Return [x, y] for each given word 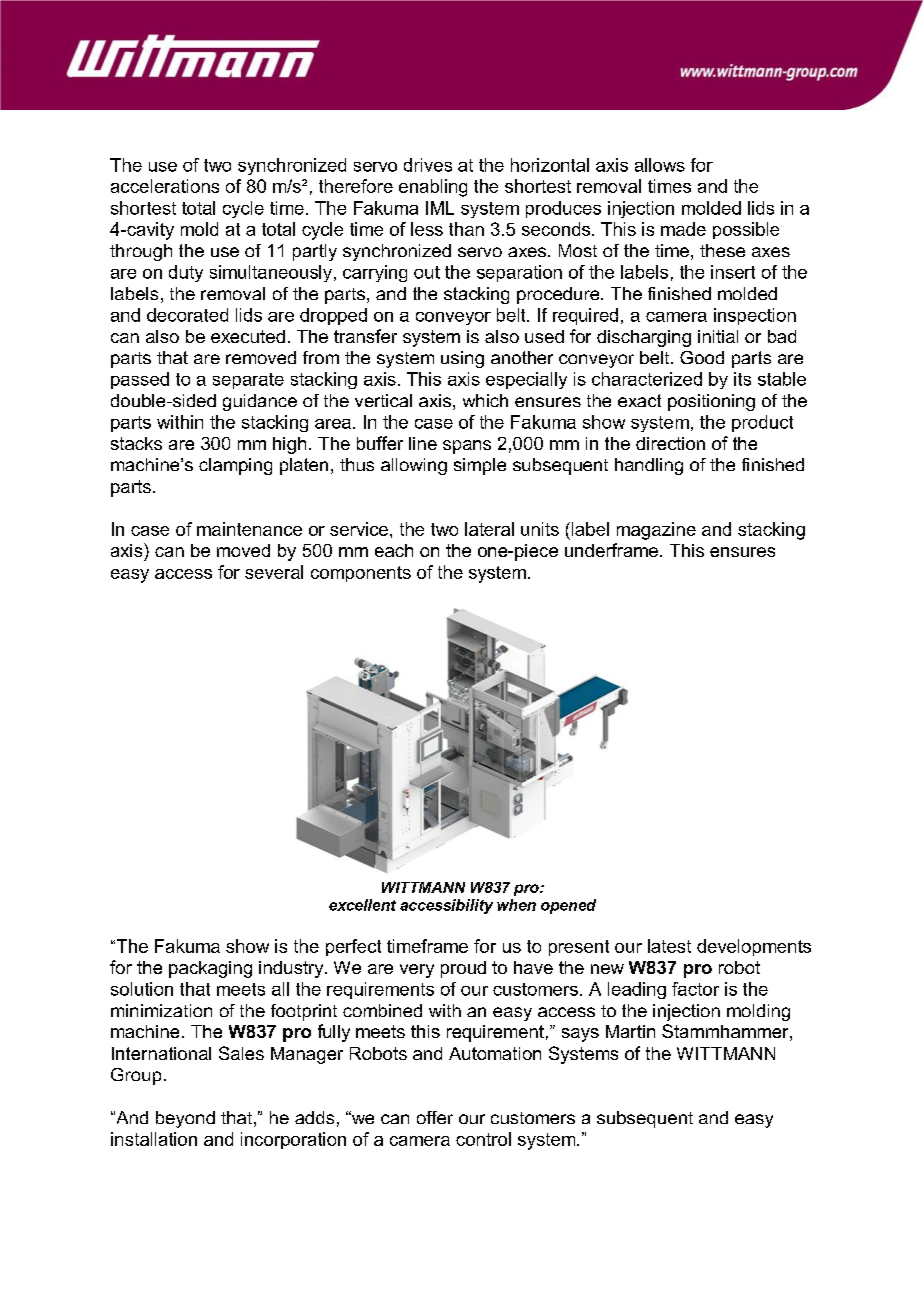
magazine [656, 531]
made [683, 229]
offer [435, 1117]
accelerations [165, 186]
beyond [185, 1119]
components [361, 574]
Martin [630, 1031]
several [274, 572]
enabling [433, 188]
